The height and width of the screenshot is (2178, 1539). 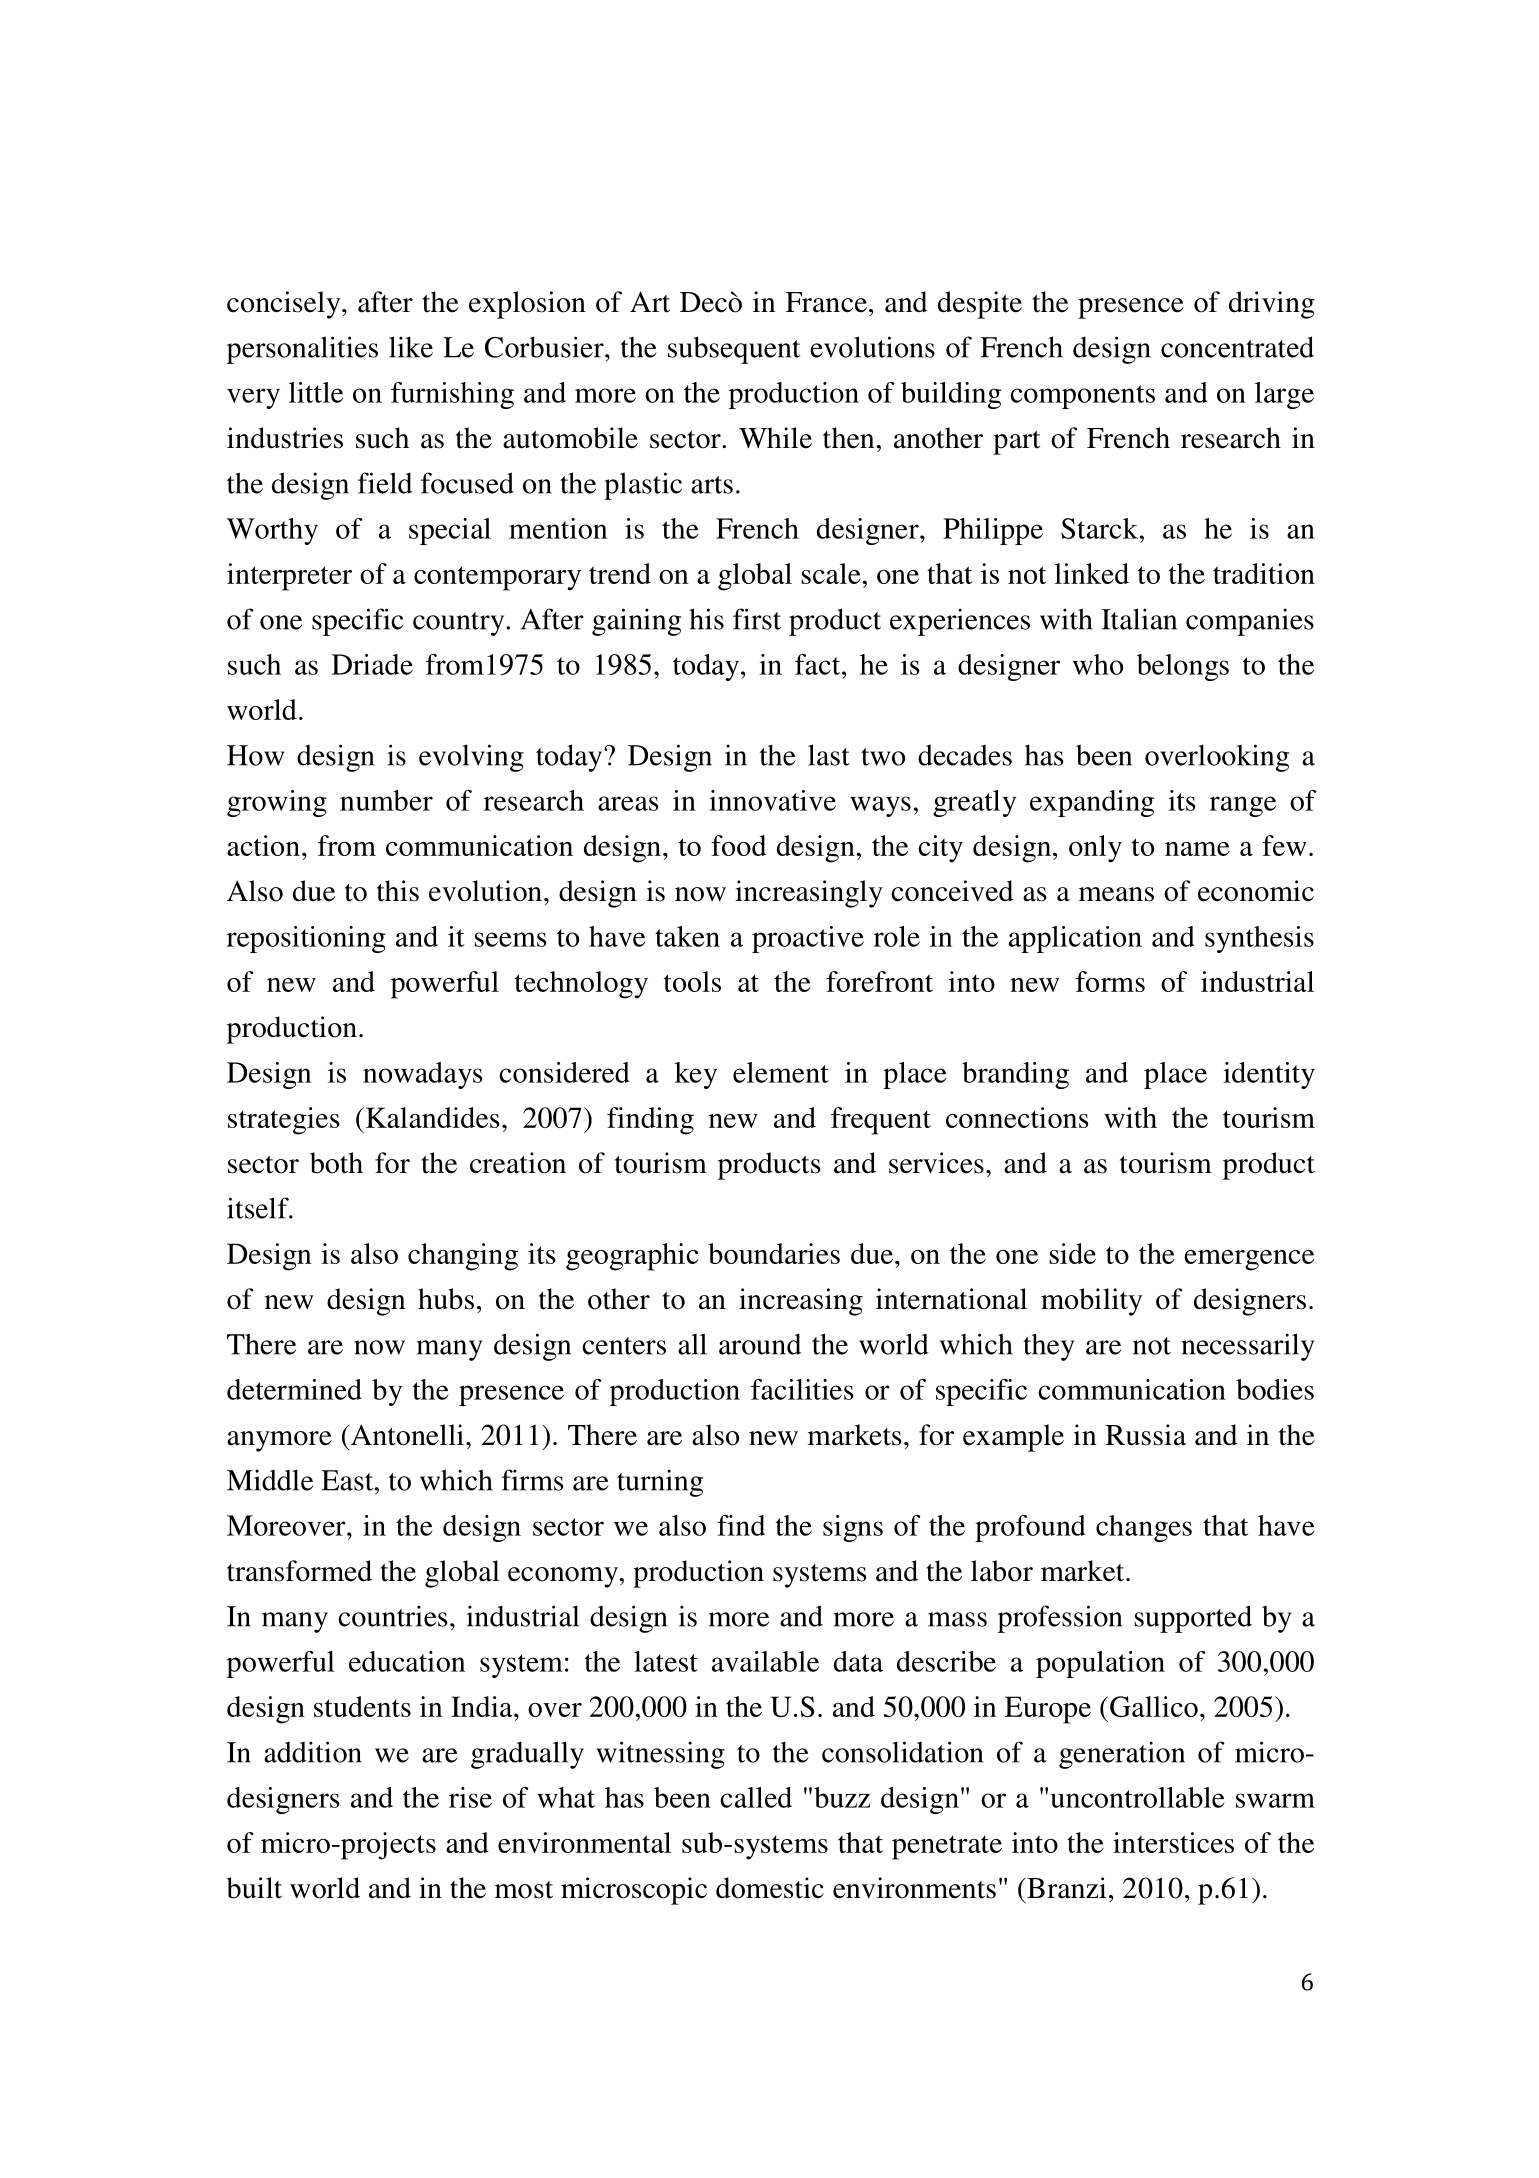 What do you see at coordinates (770, 1888) in the screenshot?
I see `domestic` at bounding box center [770, 1888].
